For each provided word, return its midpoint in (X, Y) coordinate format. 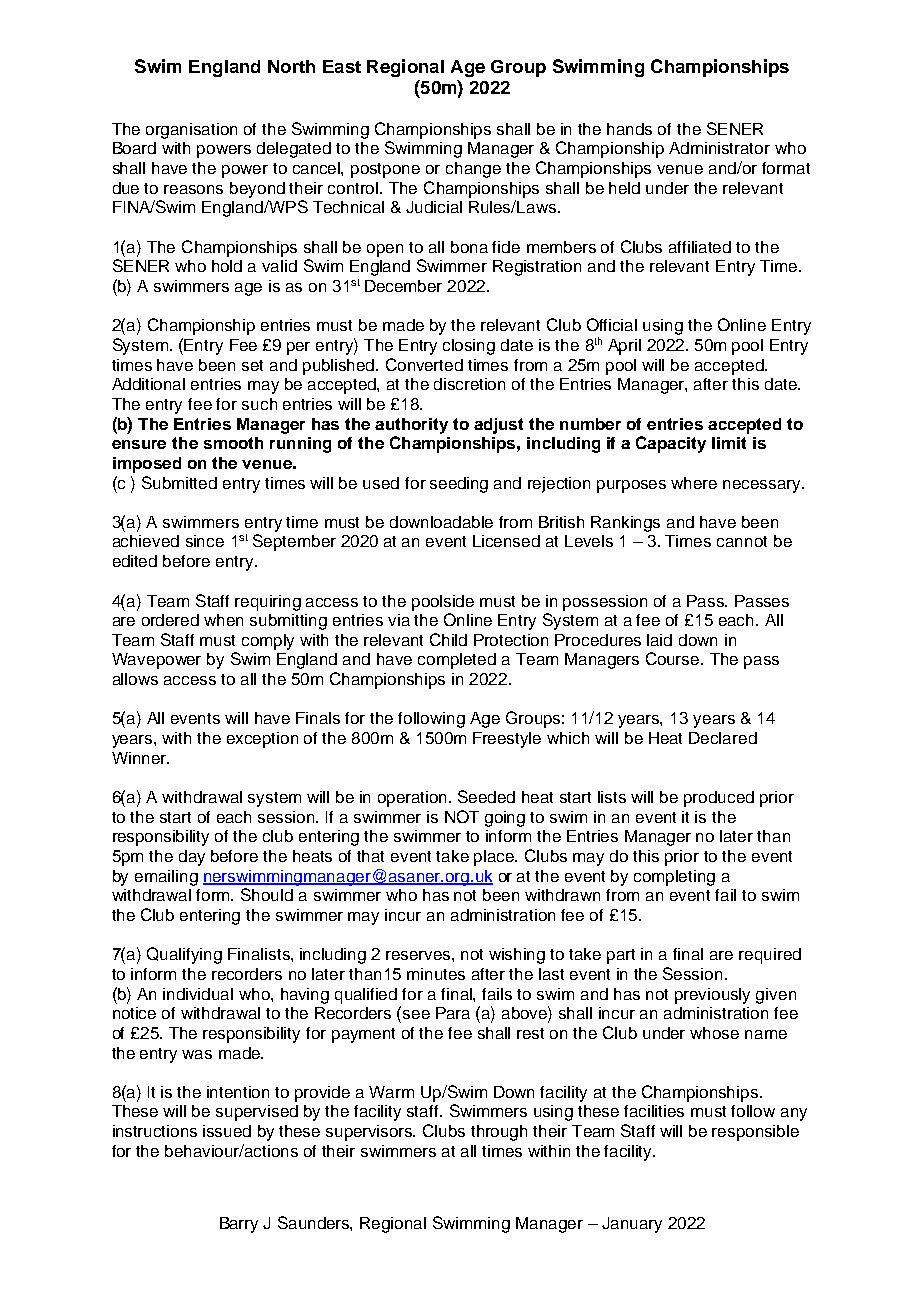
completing (674, 878)
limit (729, 443)
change (473, 170)
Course (674, 658)
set (252, 365)
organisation (191, 131)
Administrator (719, 148)
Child (448, 639)
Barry (239, 1225)
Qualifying (184, 955)
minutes (436, 974)
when (223, 620)
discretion (469, 384)
